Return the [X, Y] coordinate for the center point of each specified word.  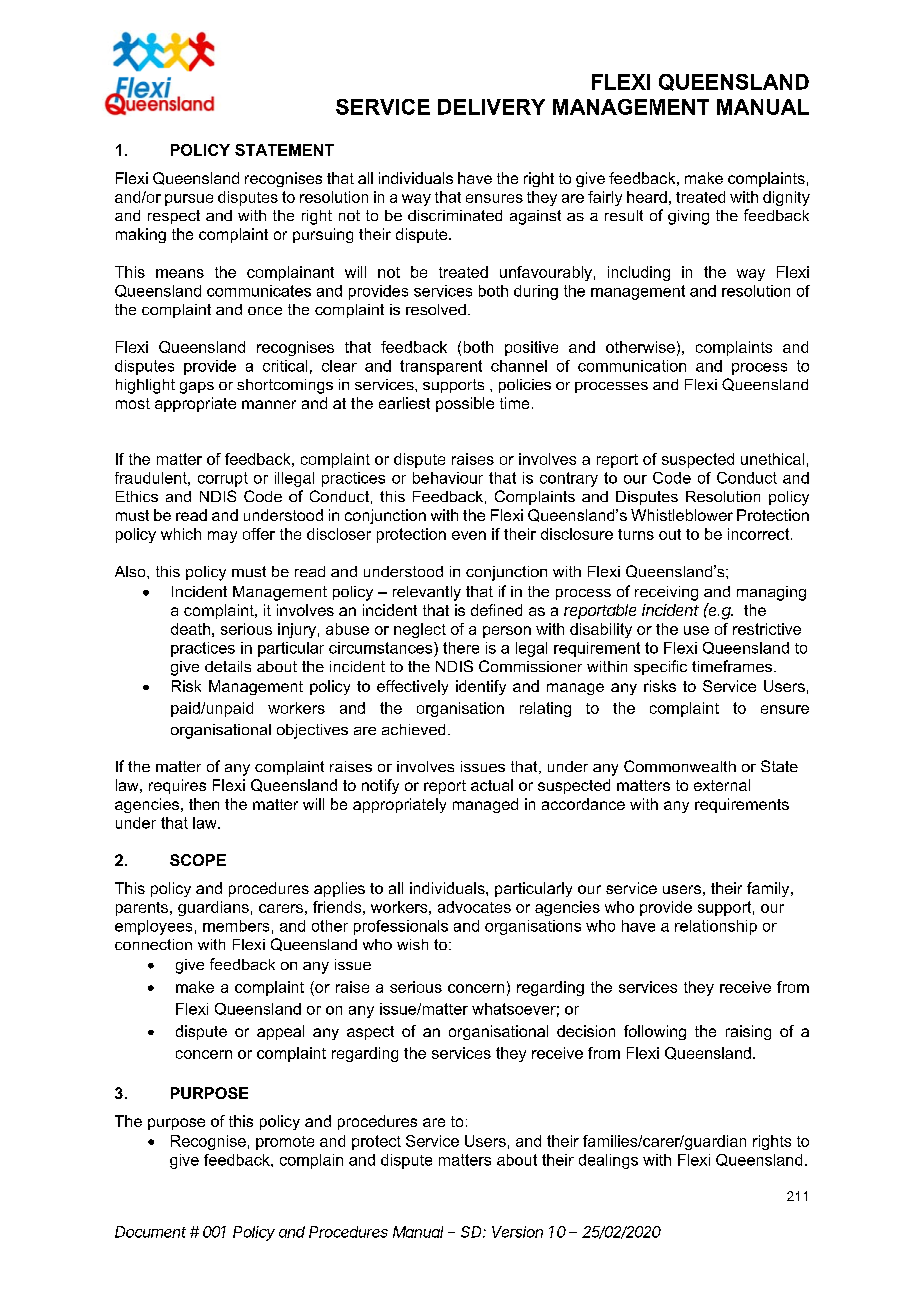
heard [647, 197]
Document [150, 1232]
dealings [608, 1161]
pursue [189, 200]
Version [517, 1232]
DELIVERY [491, 107]
